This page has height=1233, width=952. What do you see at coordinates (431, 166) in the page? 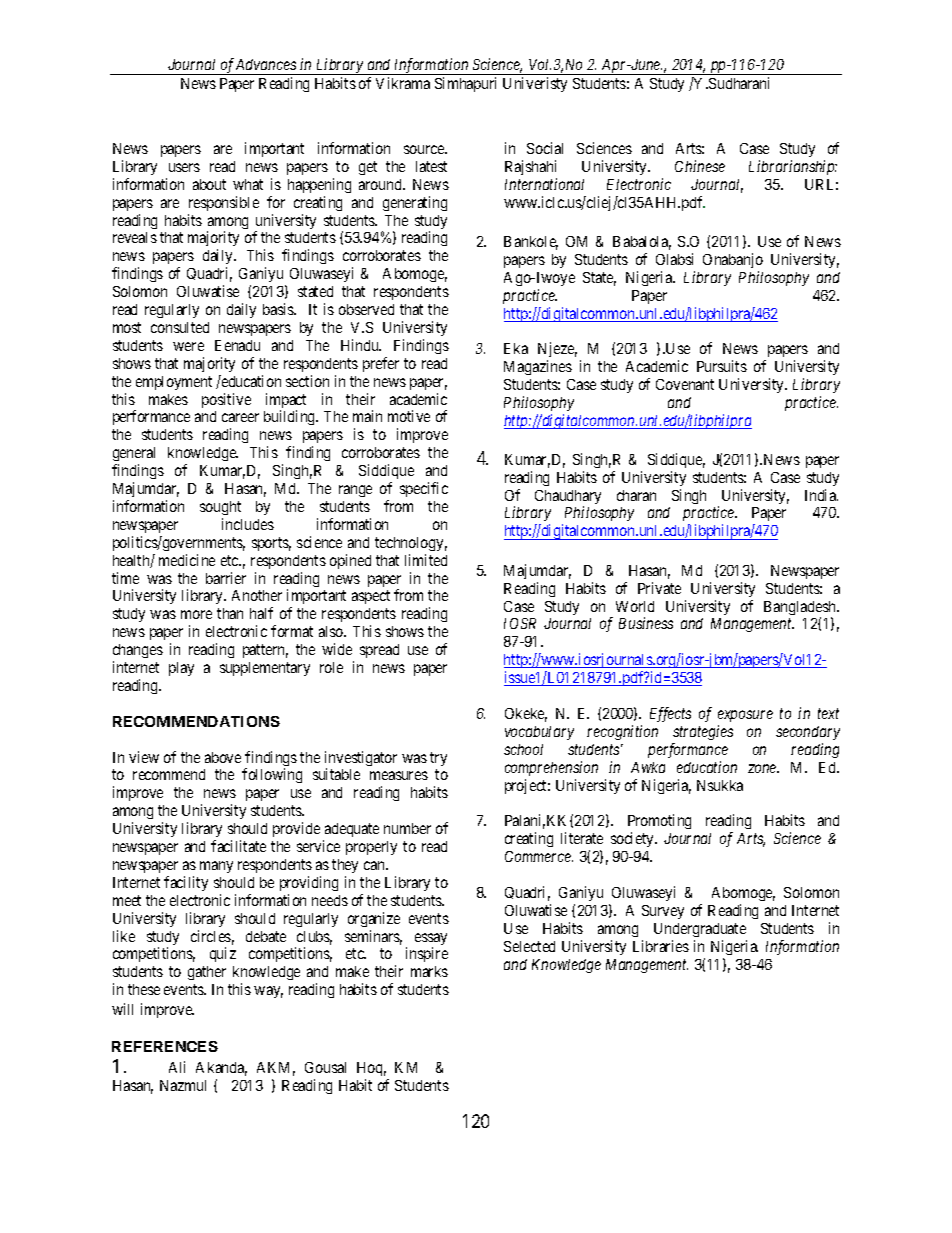
I see `latest` at bounding box center [431, 166].
